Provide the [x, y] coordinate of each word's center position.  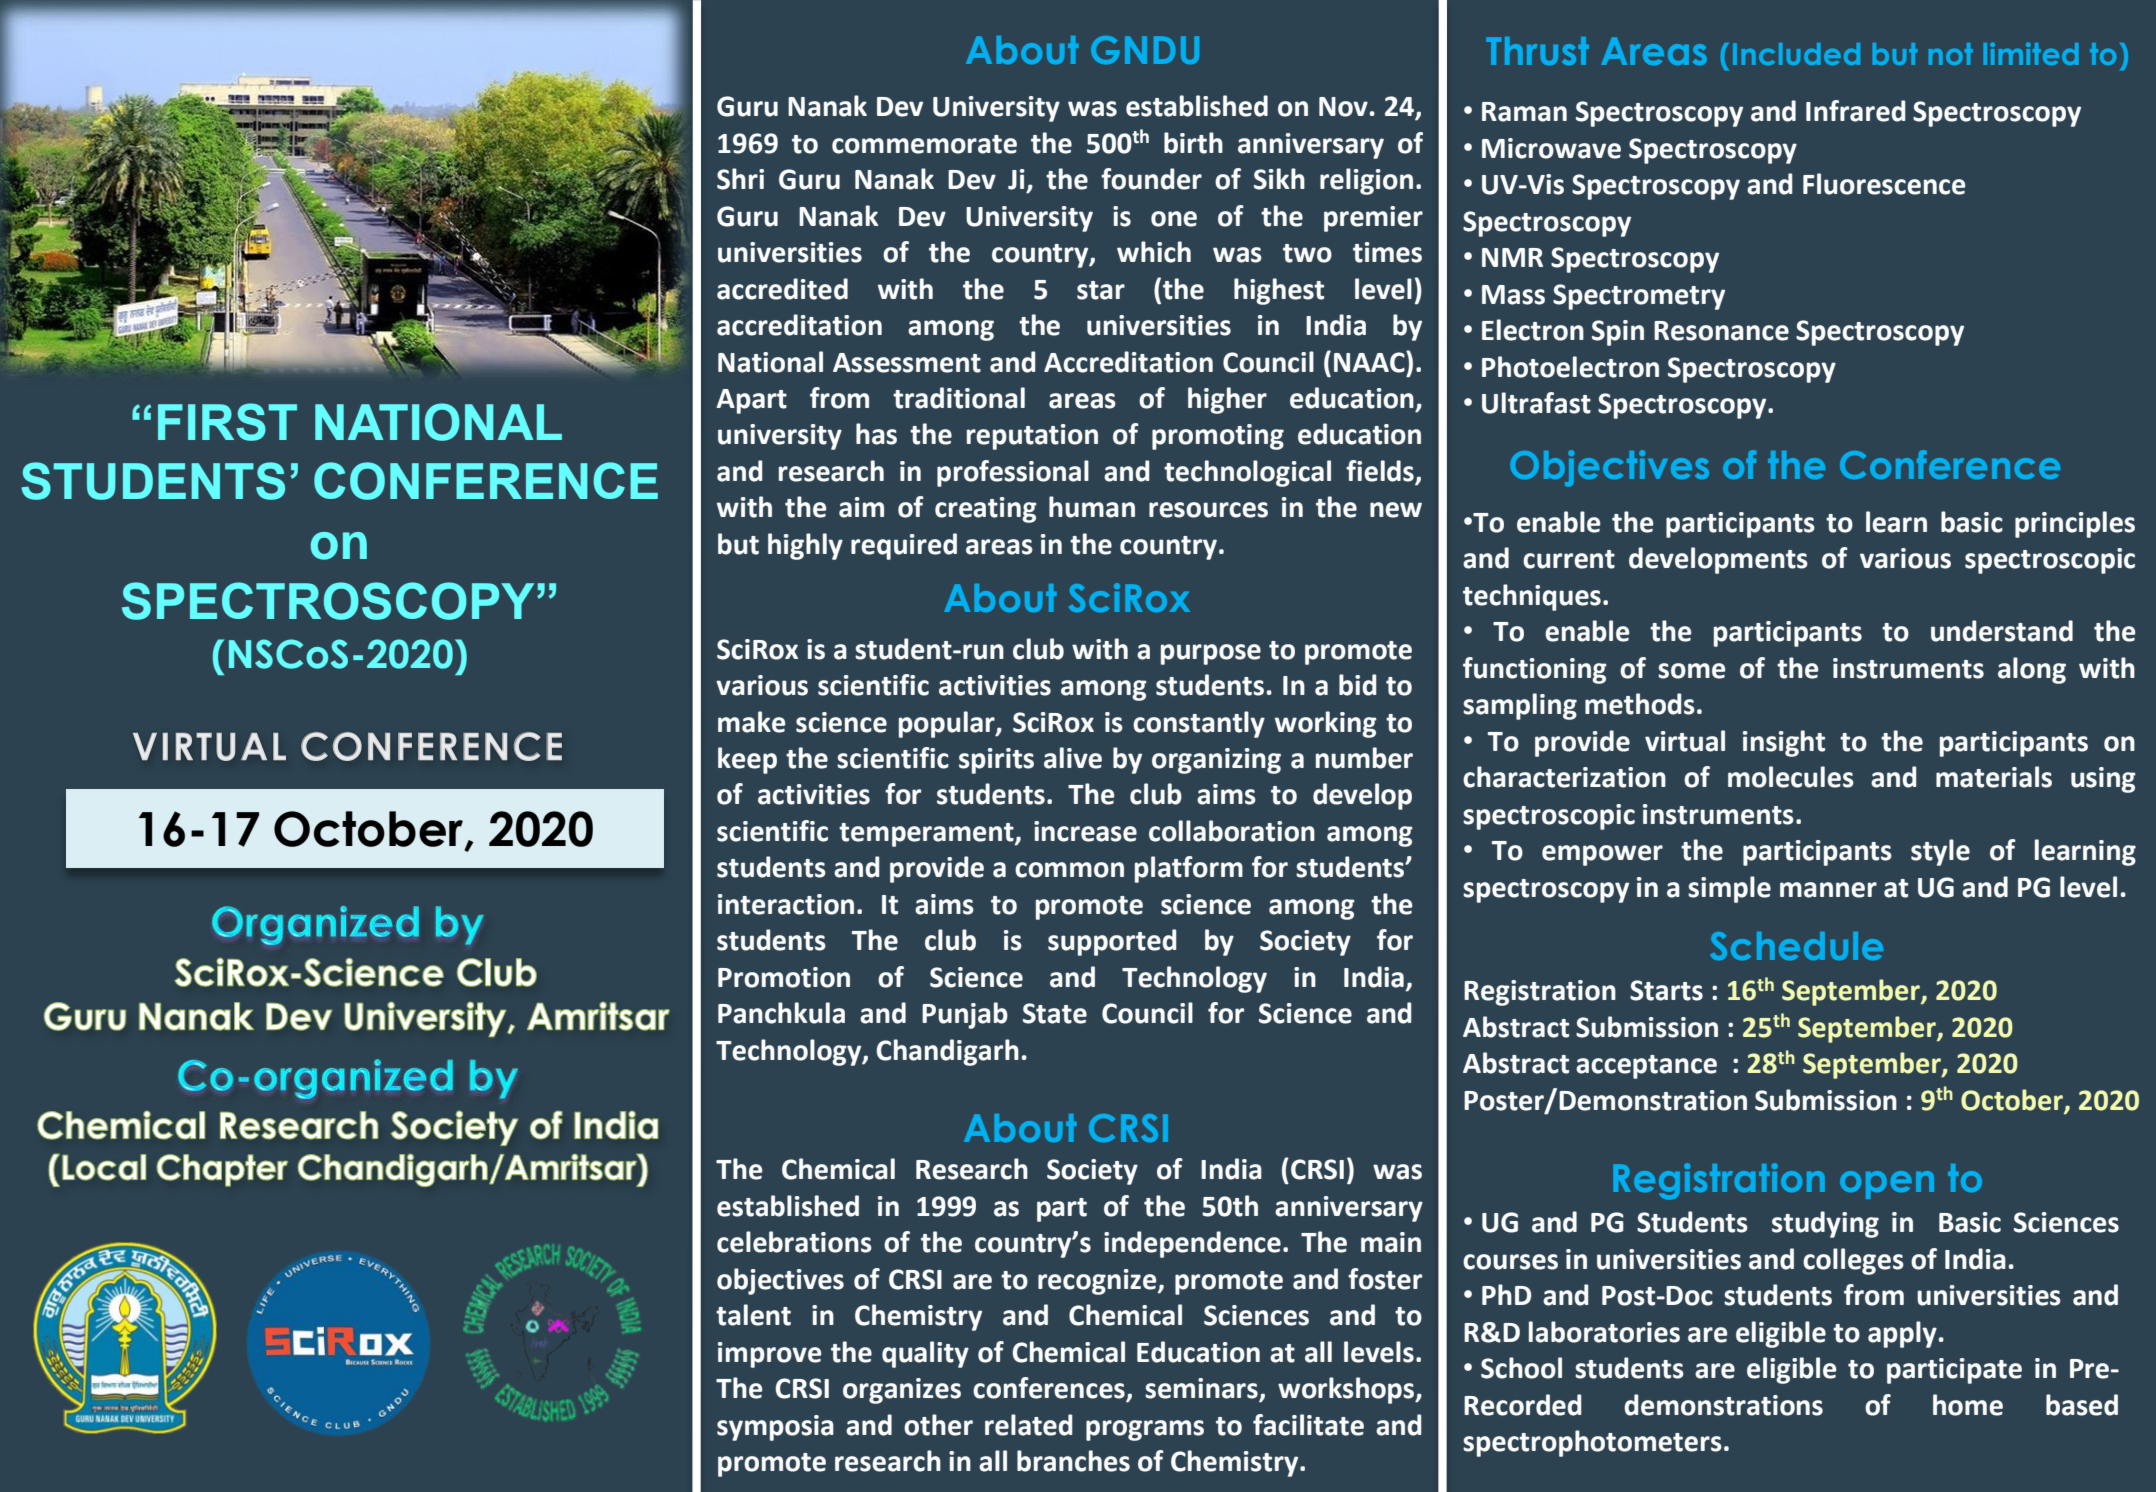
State [1055, 1013]
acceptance [1646, 1067]
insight [1784, 743]
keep [747, 760]
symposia [775, 1428]
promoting [1218, 437]
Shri [740, 179]
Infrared [1855, 111]
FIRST [227, 422]
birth [1193, 143]
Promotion [784, 977]
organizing [1216, 761]
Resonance [1721, 331]
